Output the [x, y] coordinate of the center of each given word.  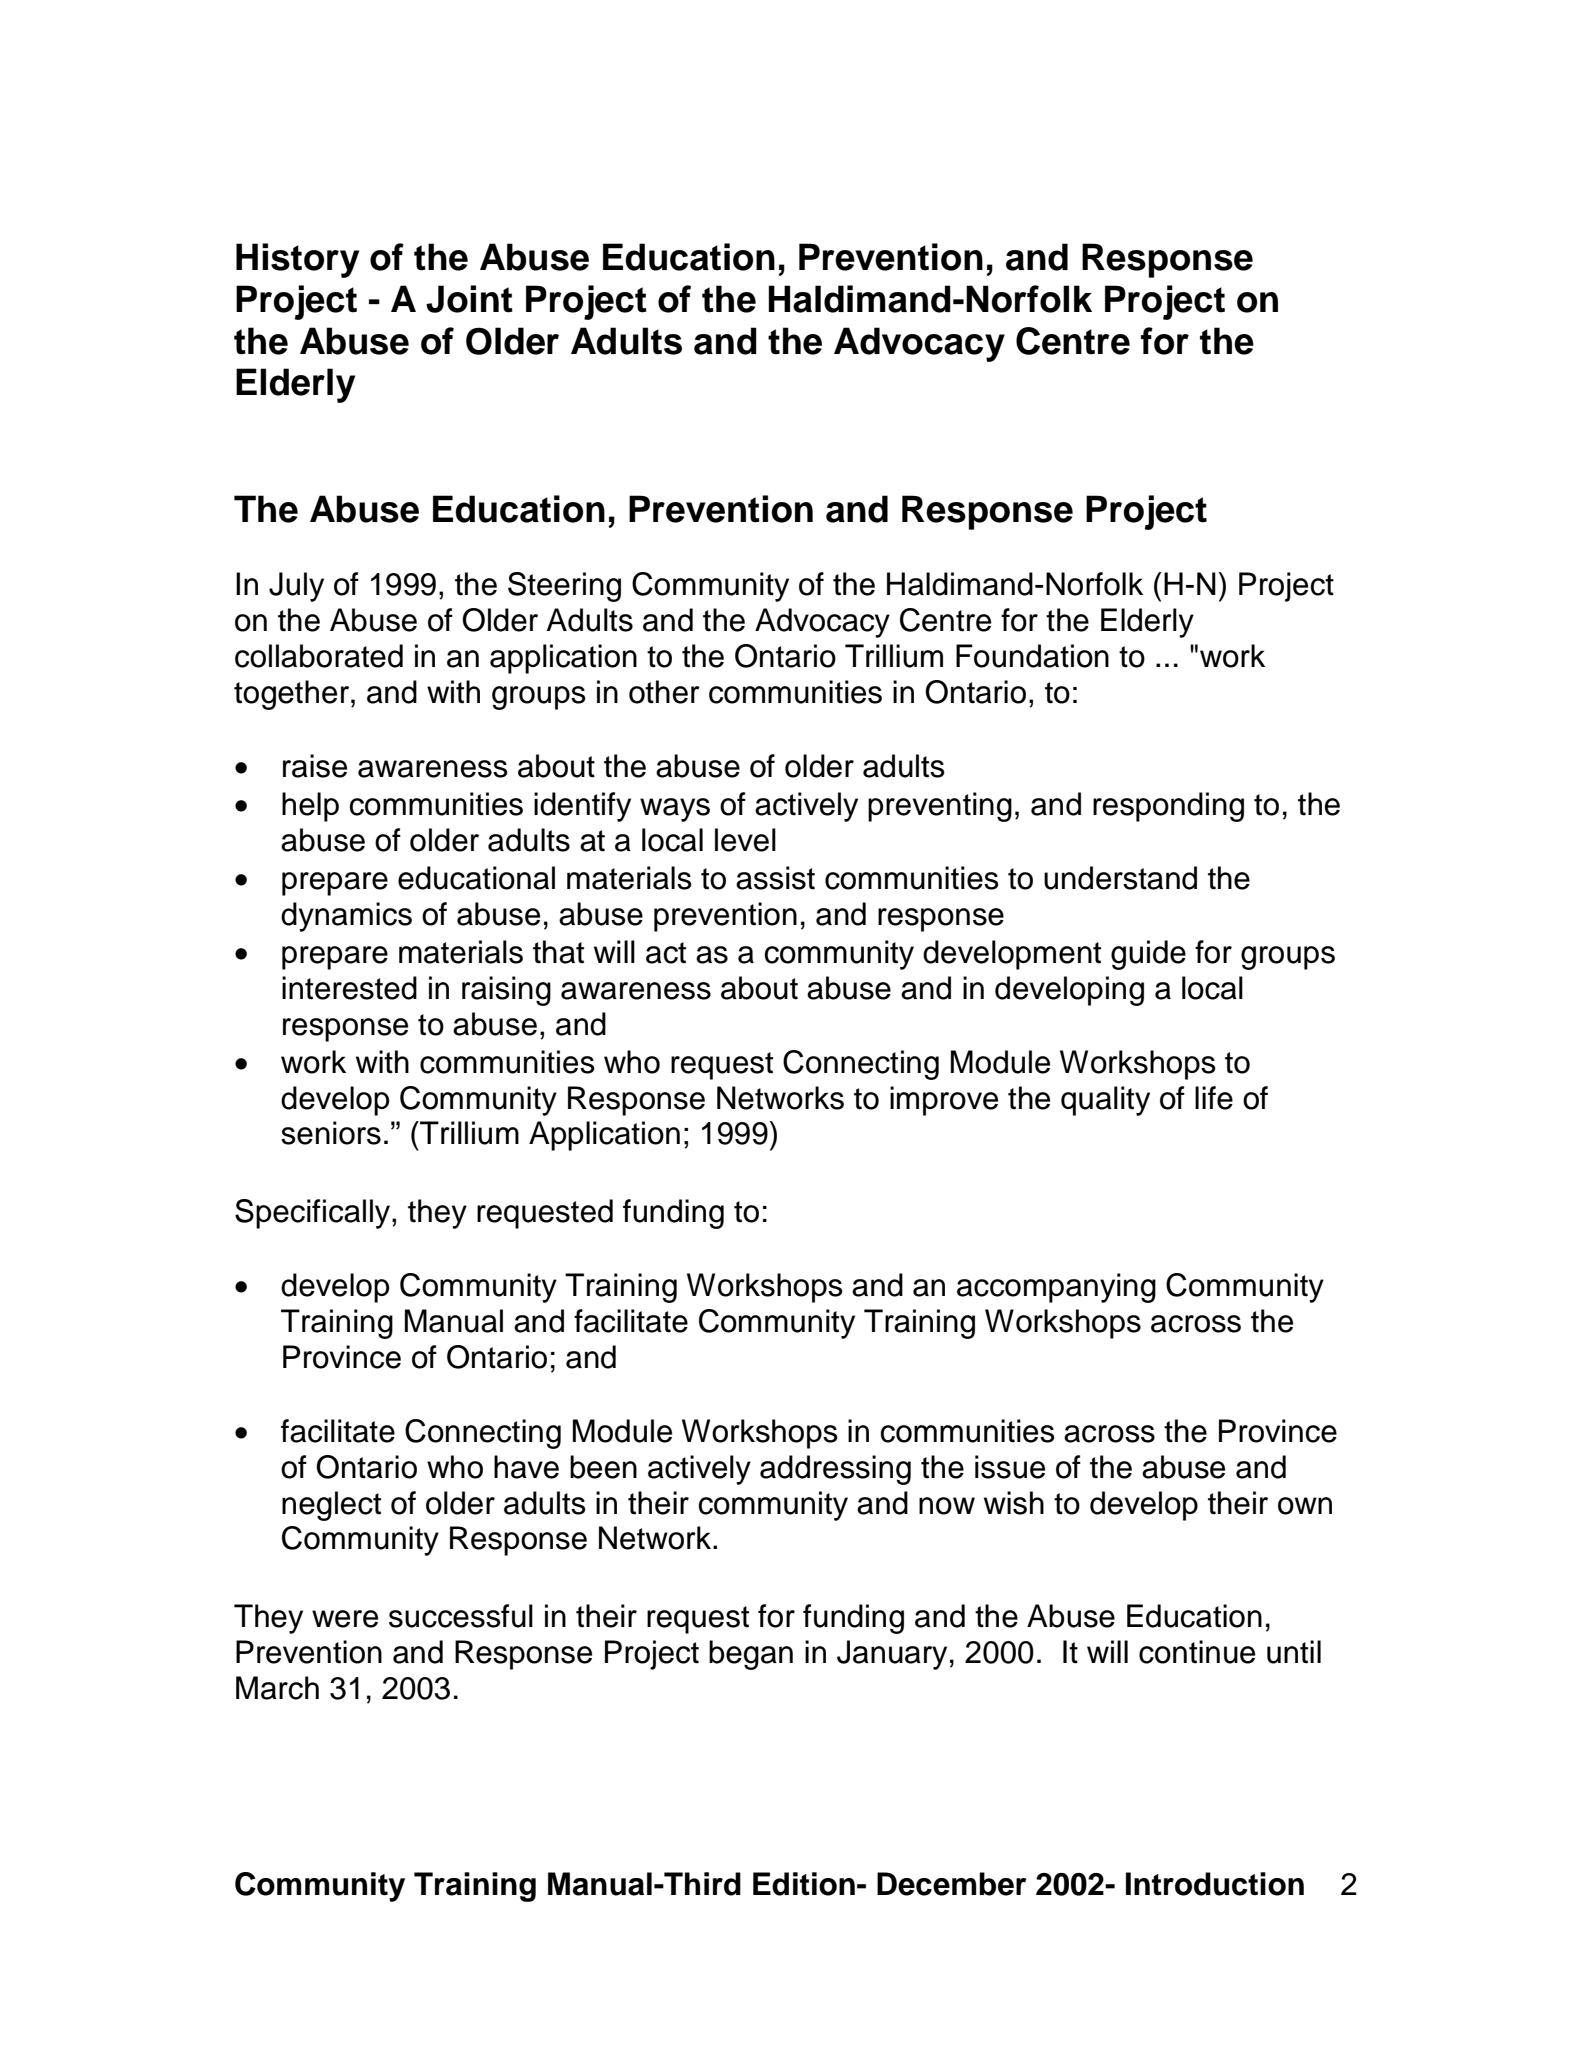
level [745, 840]
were [345, 1619]
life [1214, 1098]
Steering [564, 587]
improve [944, 1101]
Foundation [1032, 656]
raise [315, 766]
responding [1168, 807]
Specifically [314, 1214]
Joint [469, 299]
